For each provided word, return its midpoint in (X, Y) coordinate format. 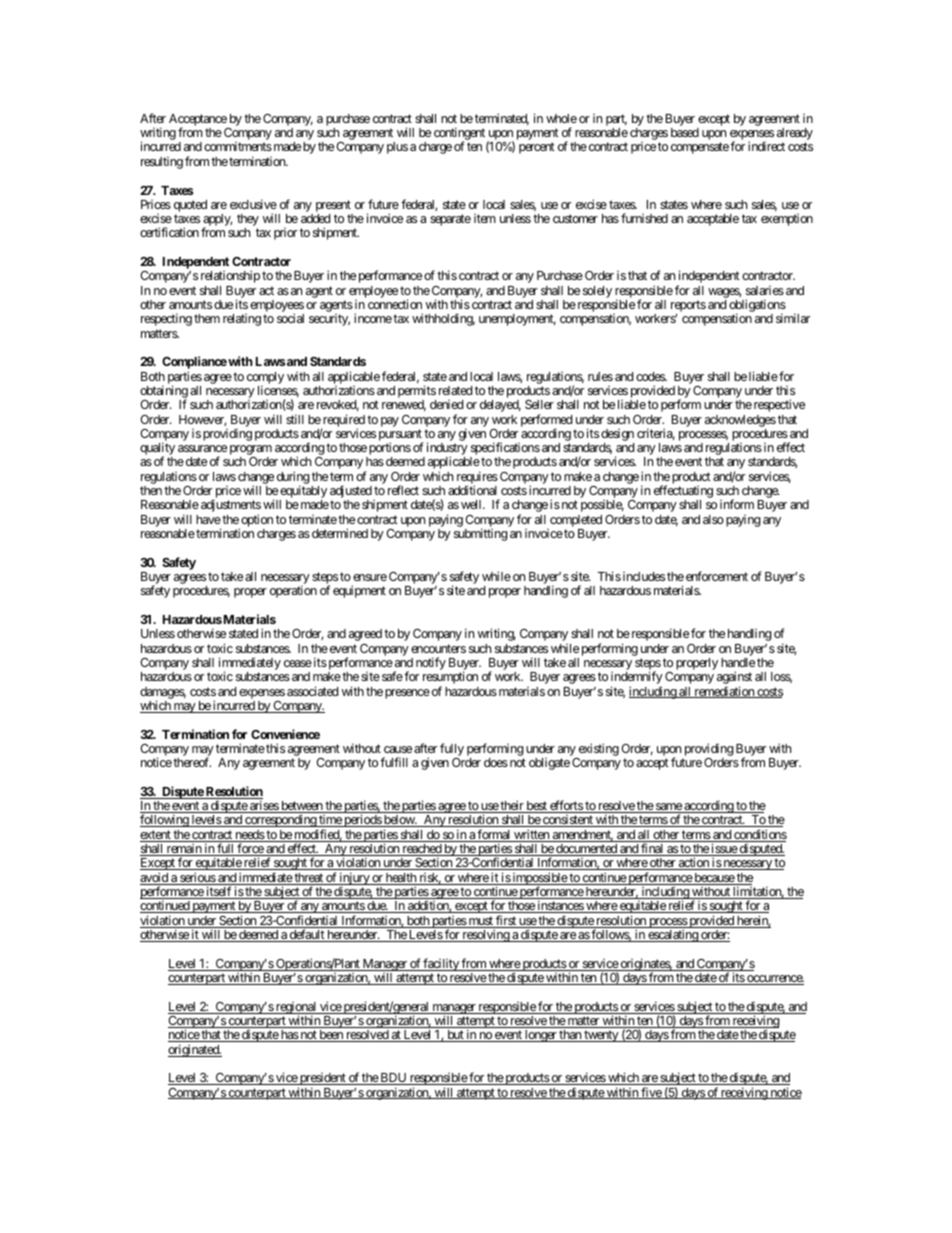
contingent (459, 135)
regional (296, 1009)
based (685, 132)
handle (738, 662)
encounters (438, 648)
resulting (162, 163)
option (256, 521)
